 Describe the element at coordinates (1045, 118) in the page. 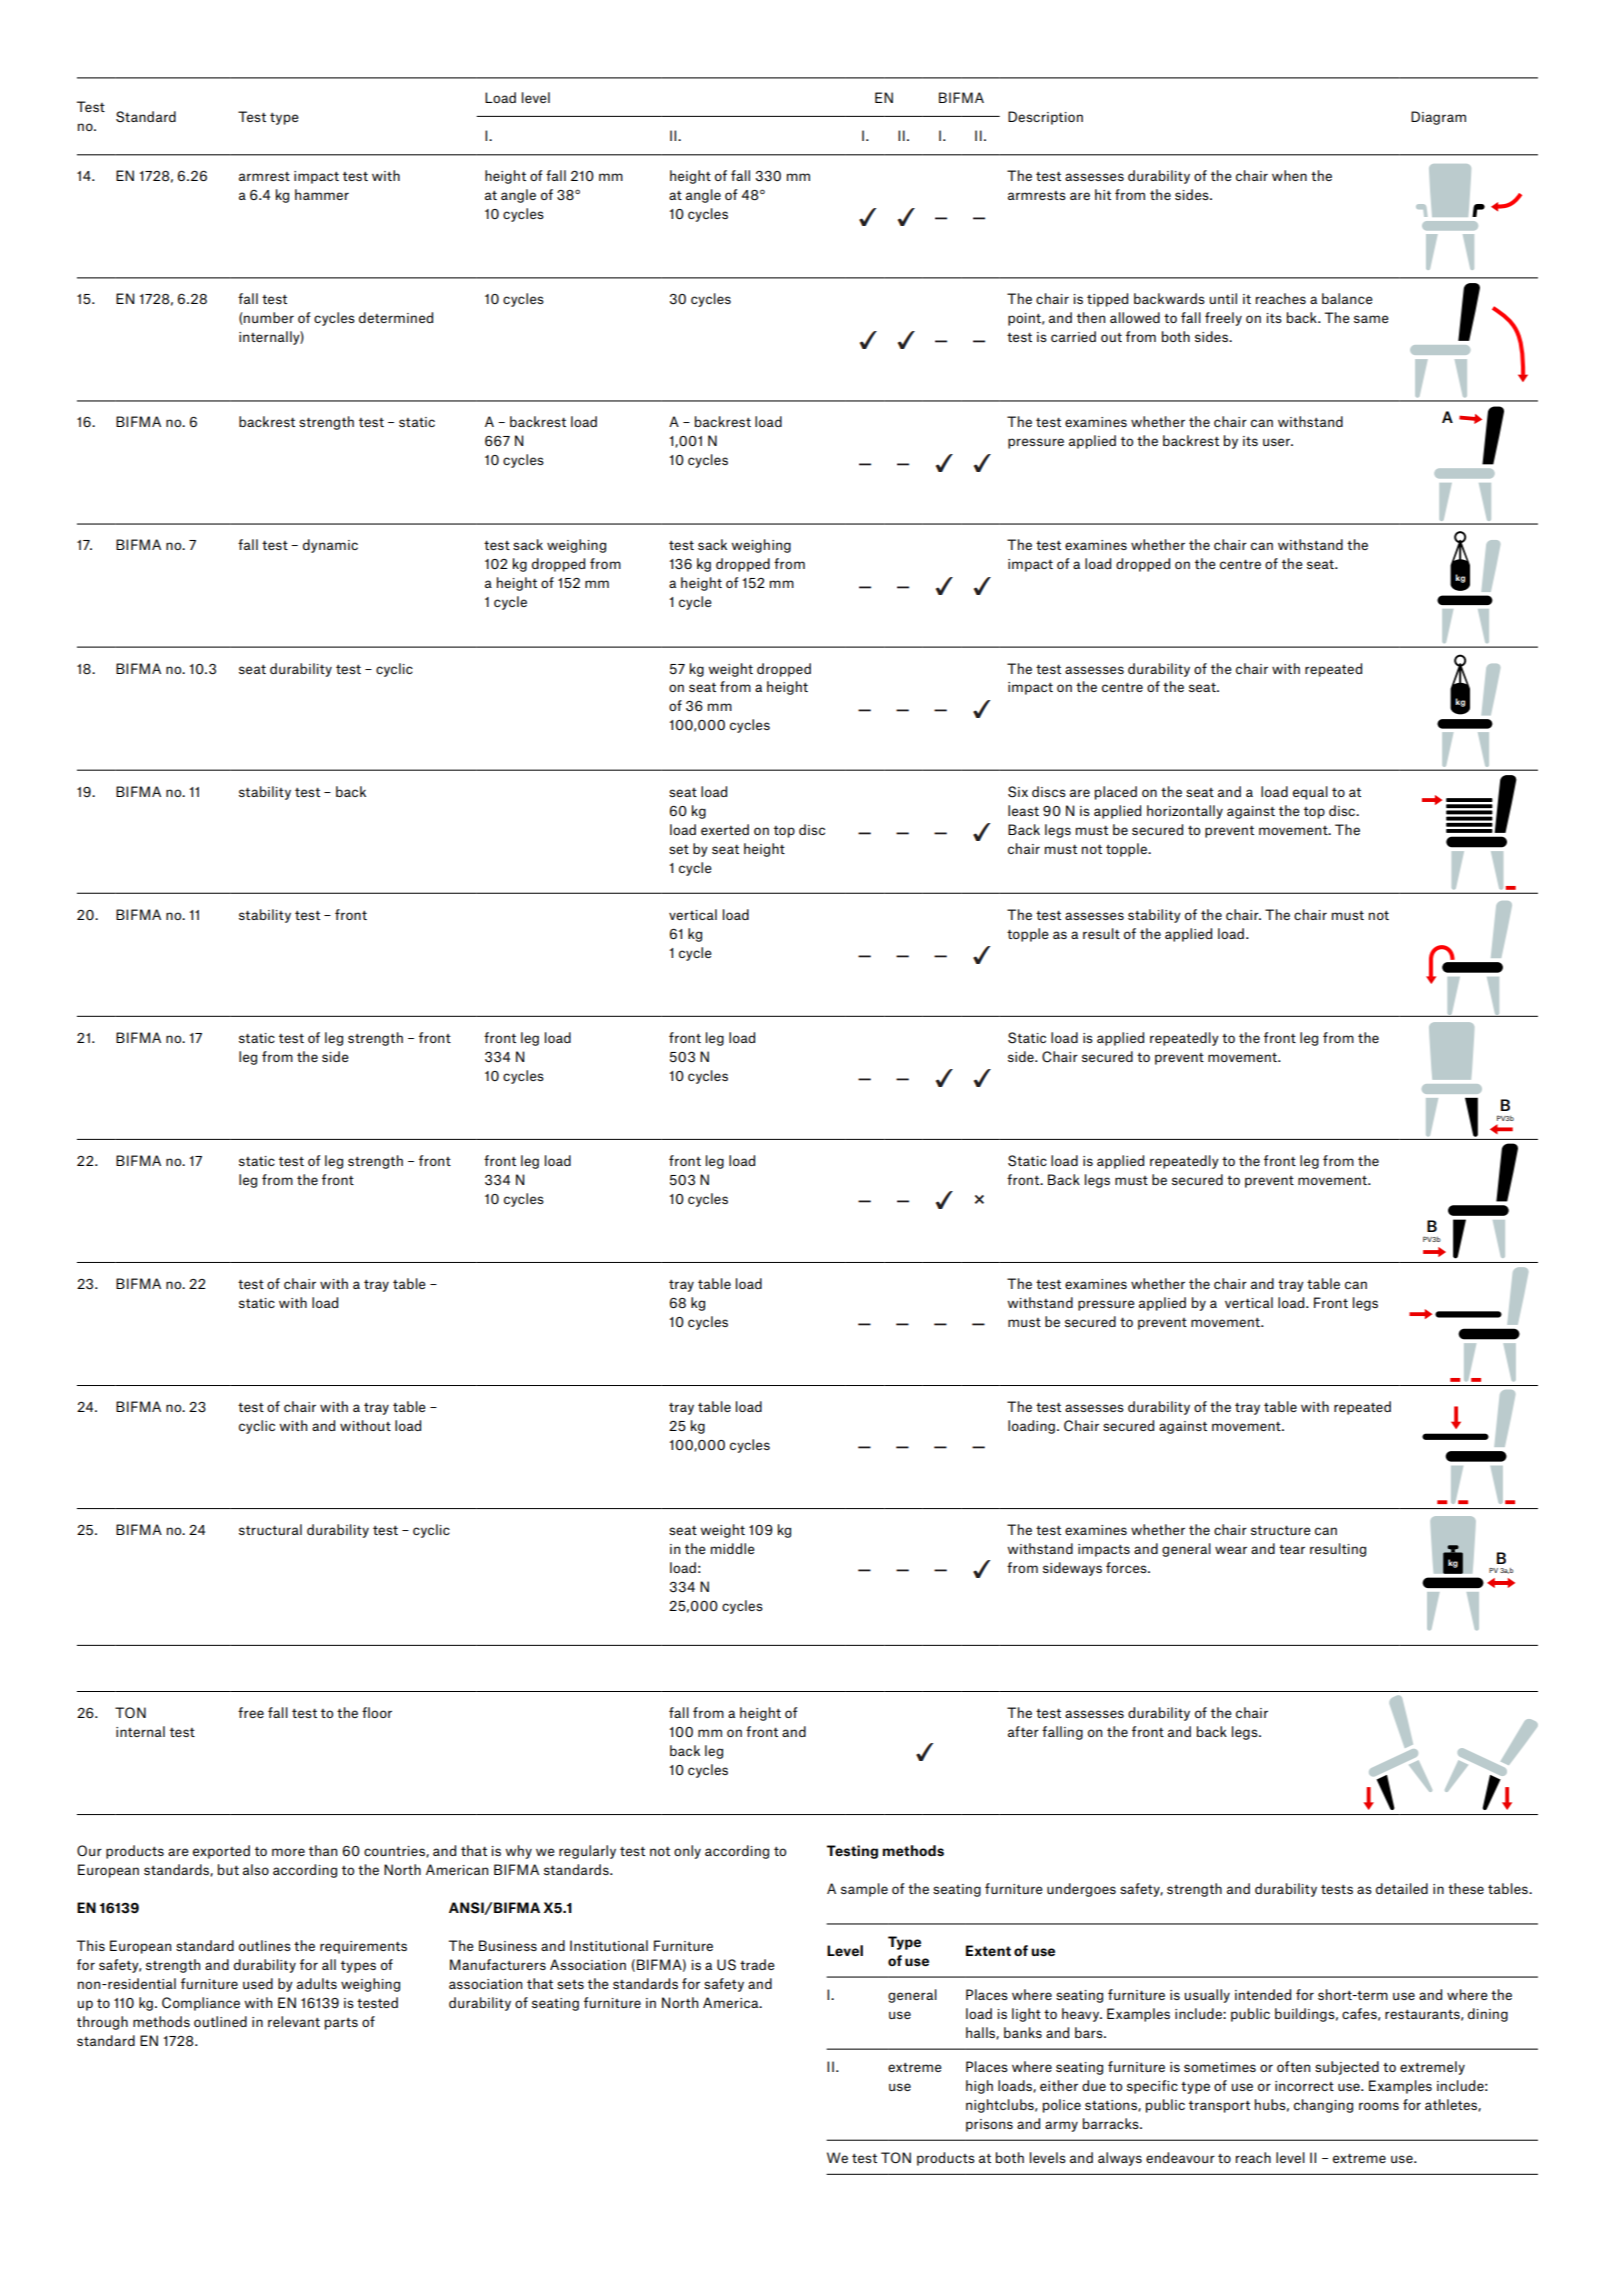

I see `Description` at that location.
